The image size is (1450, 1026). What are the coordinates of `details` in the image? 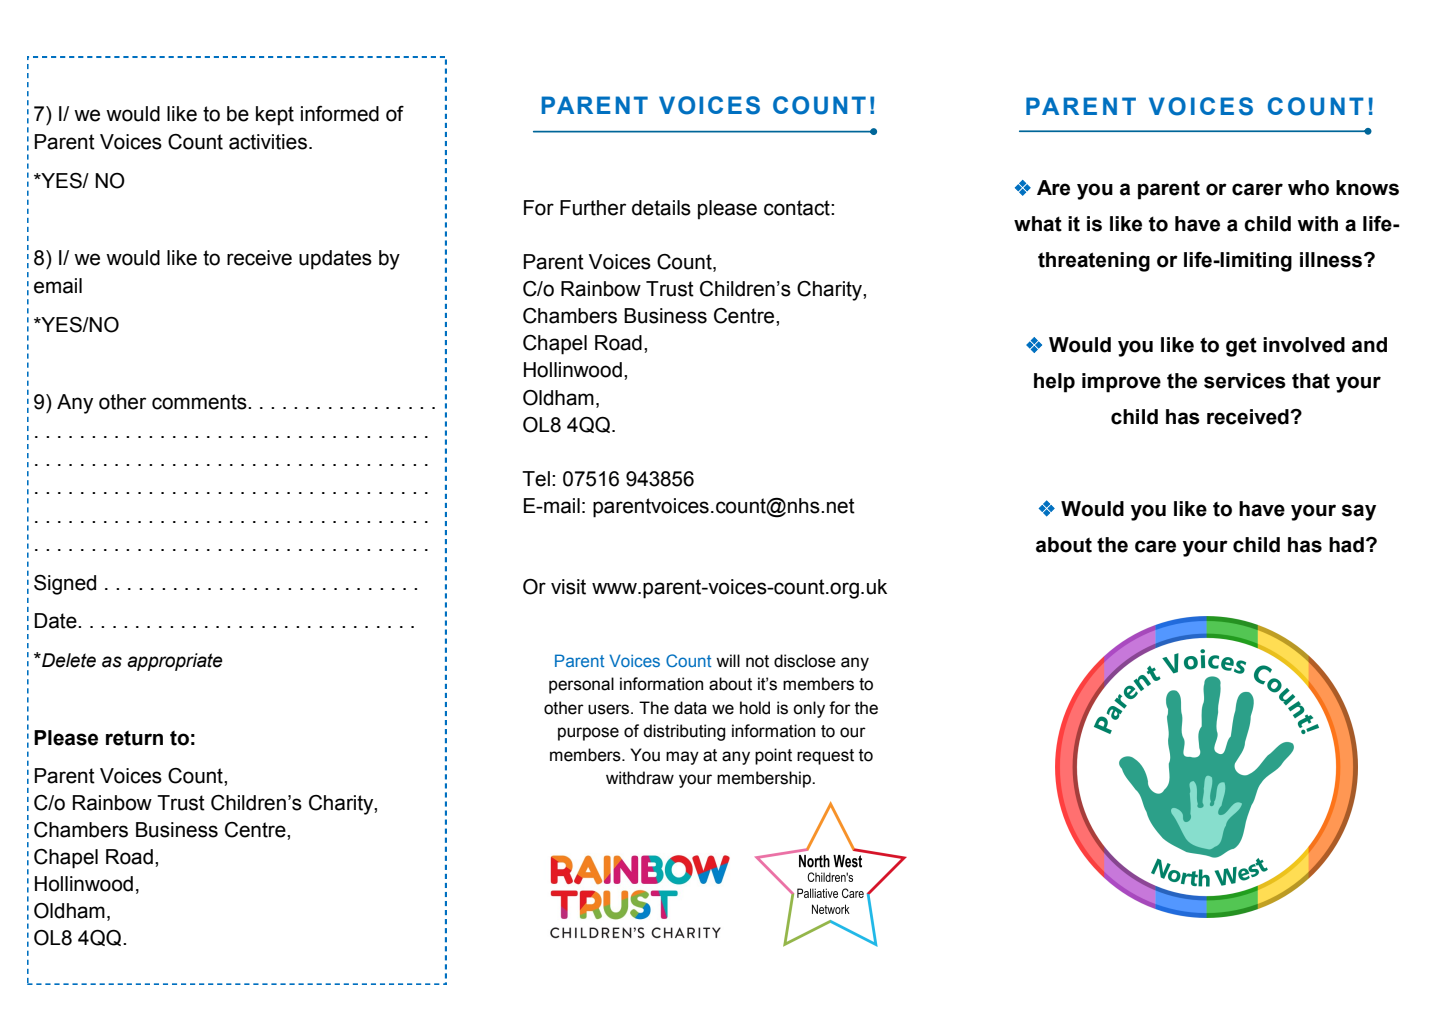 It's located at (661, 208).
